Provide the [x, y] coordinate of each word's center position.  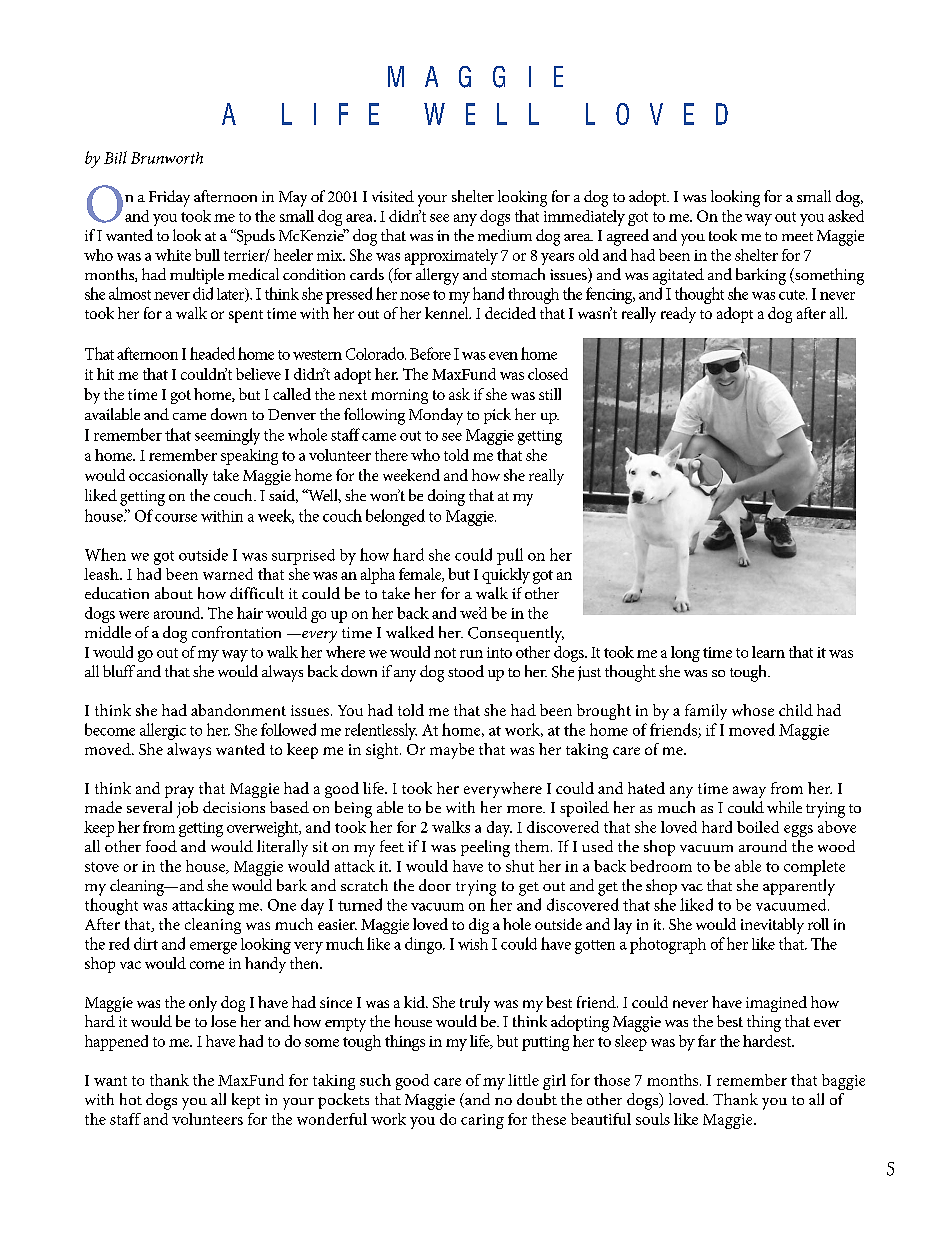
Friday [169, 198]
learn [768, 652]
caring [482, 1121]
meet [797, 236]
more [525, 809]
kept [246, 1101]
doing [446, 497]
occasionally [168, 477]
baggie [843, 1082]
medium [505, 235]
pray [179, 792]
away [749, 792]
